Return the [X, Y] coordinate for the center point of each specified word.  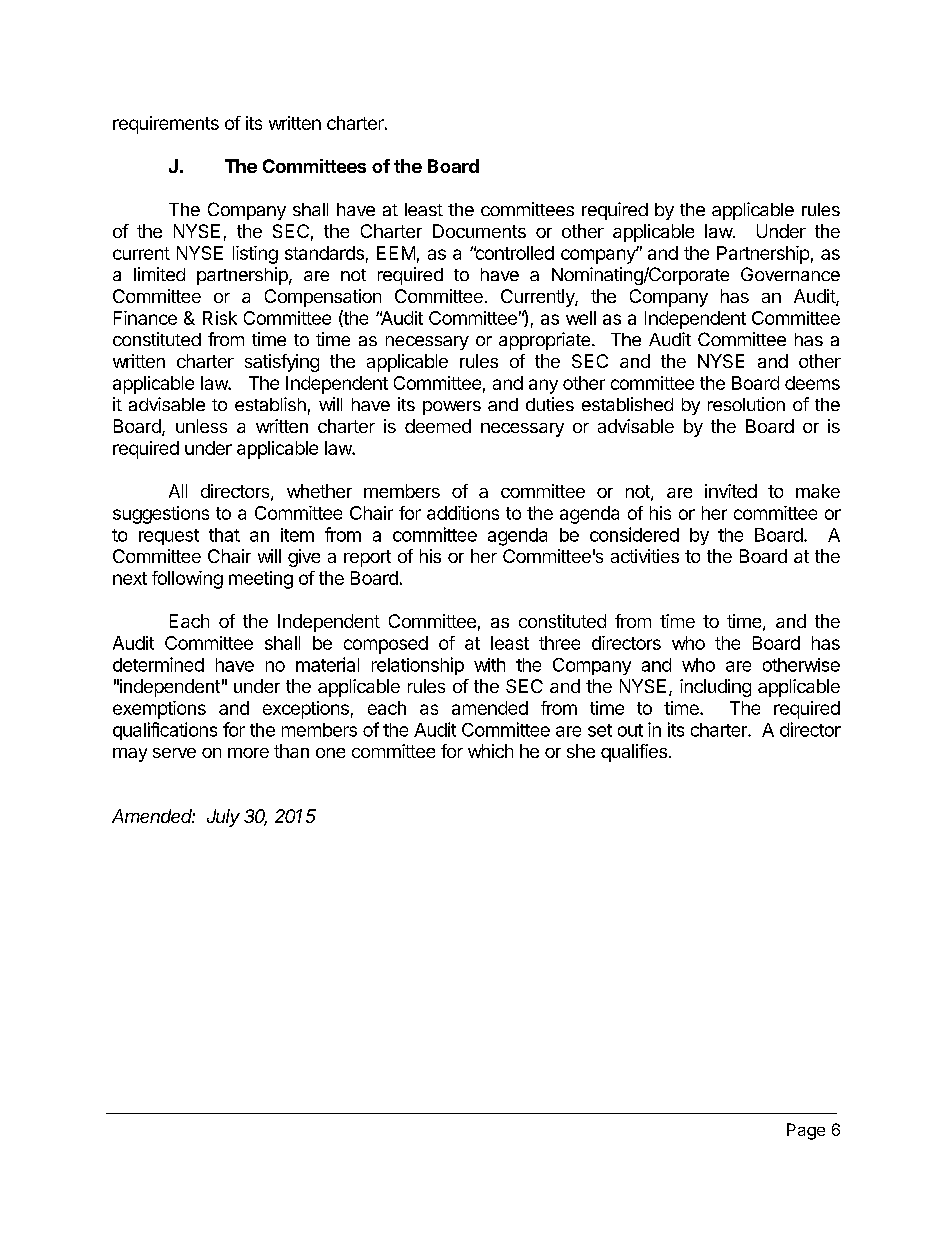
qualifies [635, 753]
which [490, 751]
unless [201, 426]
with [489, 665]
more [248, 753]
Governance [790, 274]
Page [806, 1131]
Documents [479, 231]
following [187, 580]
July [223, 818]
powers [452, 408]
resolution [746, 404]
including [715, 688]
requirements [166, 125]
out [630, 730]
